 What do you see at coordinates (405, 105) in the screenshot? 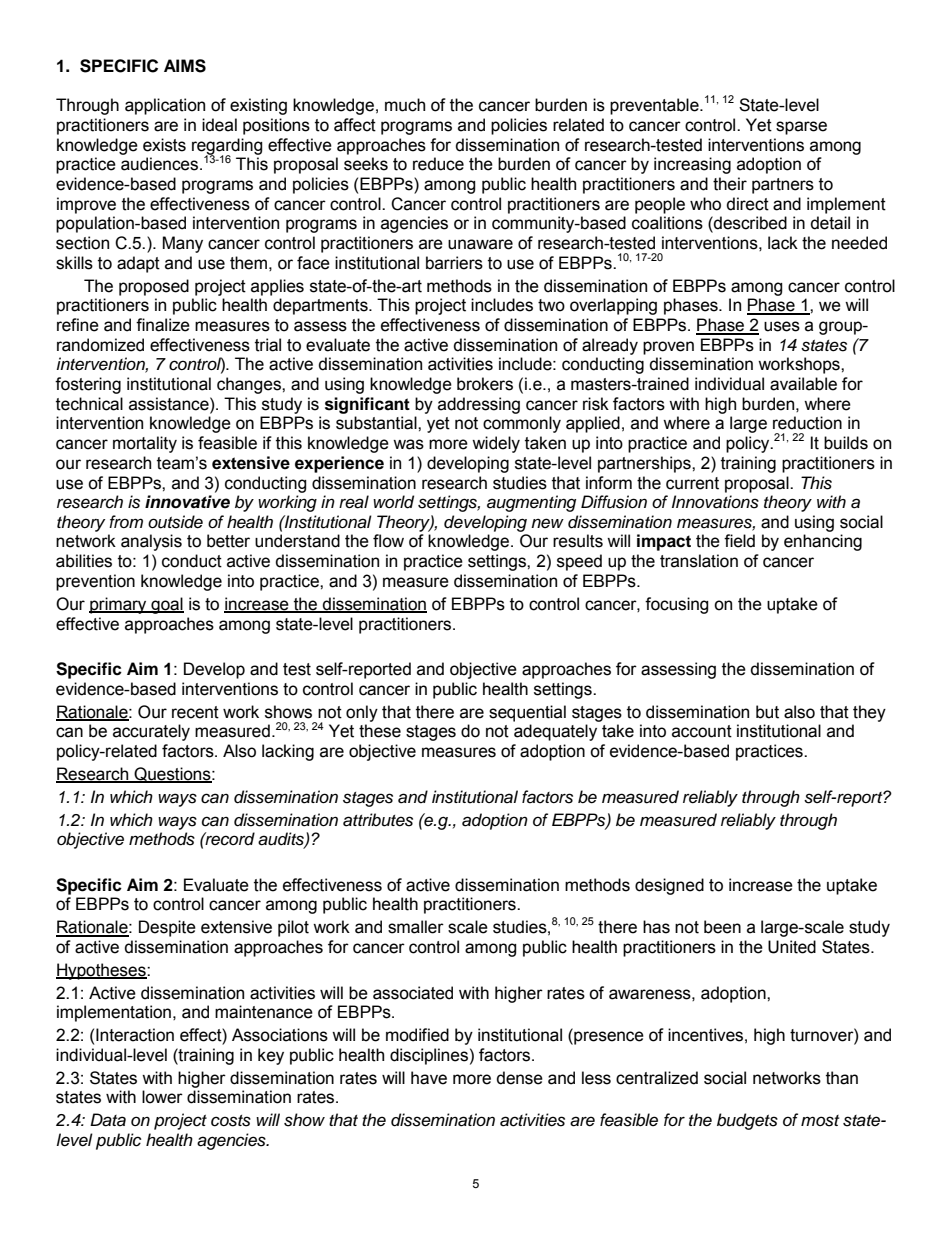
I see `much` at bounding box center [405, 105].
